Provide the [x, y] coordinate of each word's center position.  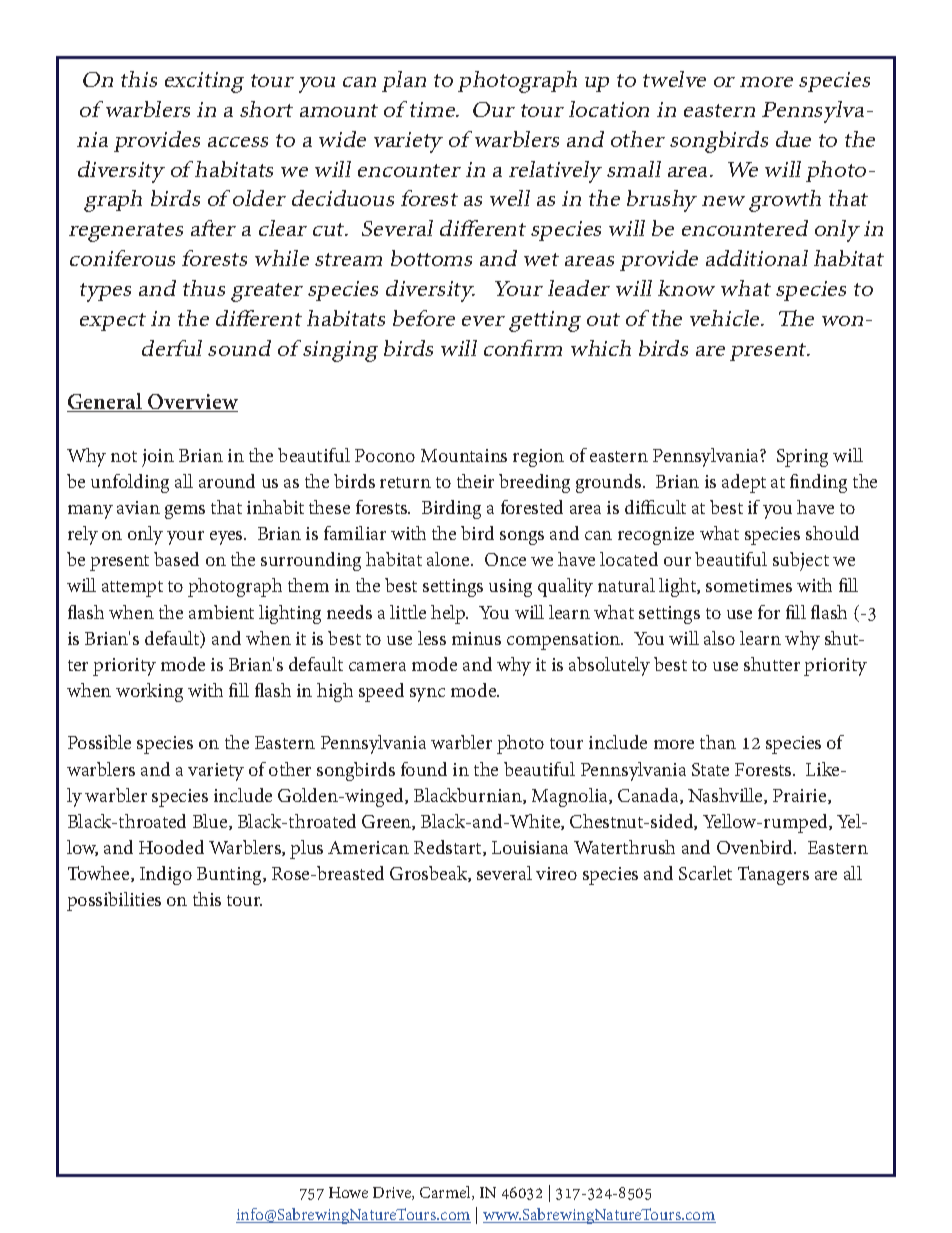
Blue [211, 822]
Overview [192, 403]
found [424, 769]
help [449, 614]
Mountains [464, 455]
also [719, 638]
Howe [348, 1192]
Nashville [726, 796]
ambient [221, 612]
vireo [556, 873]
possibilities [114, 901]
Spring [802, 458]
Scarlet [705, 873]
